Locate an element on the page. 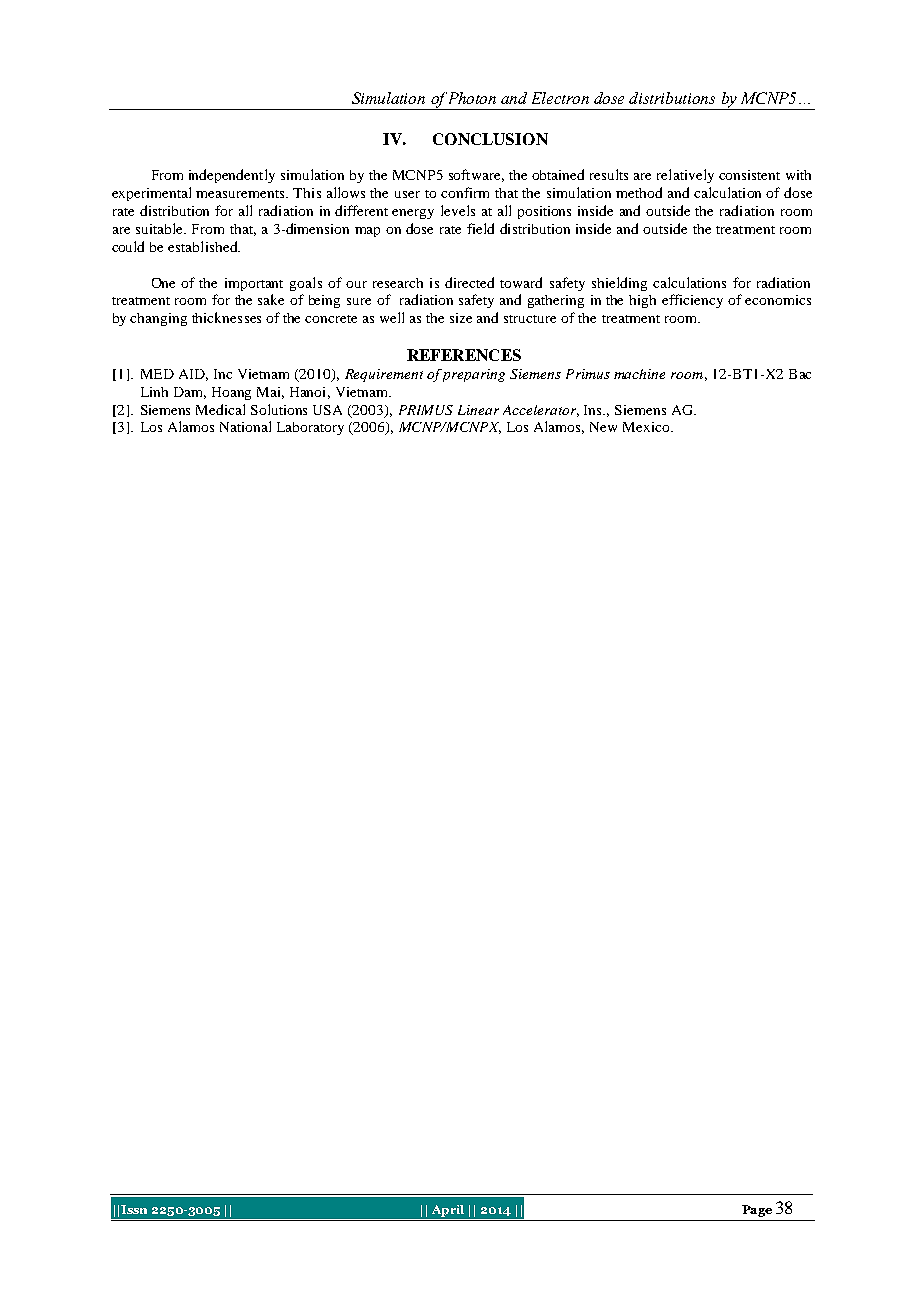 Image resolution: width=924 pixels, height=1307 pixels. New is located at coordinates (603, 427).
